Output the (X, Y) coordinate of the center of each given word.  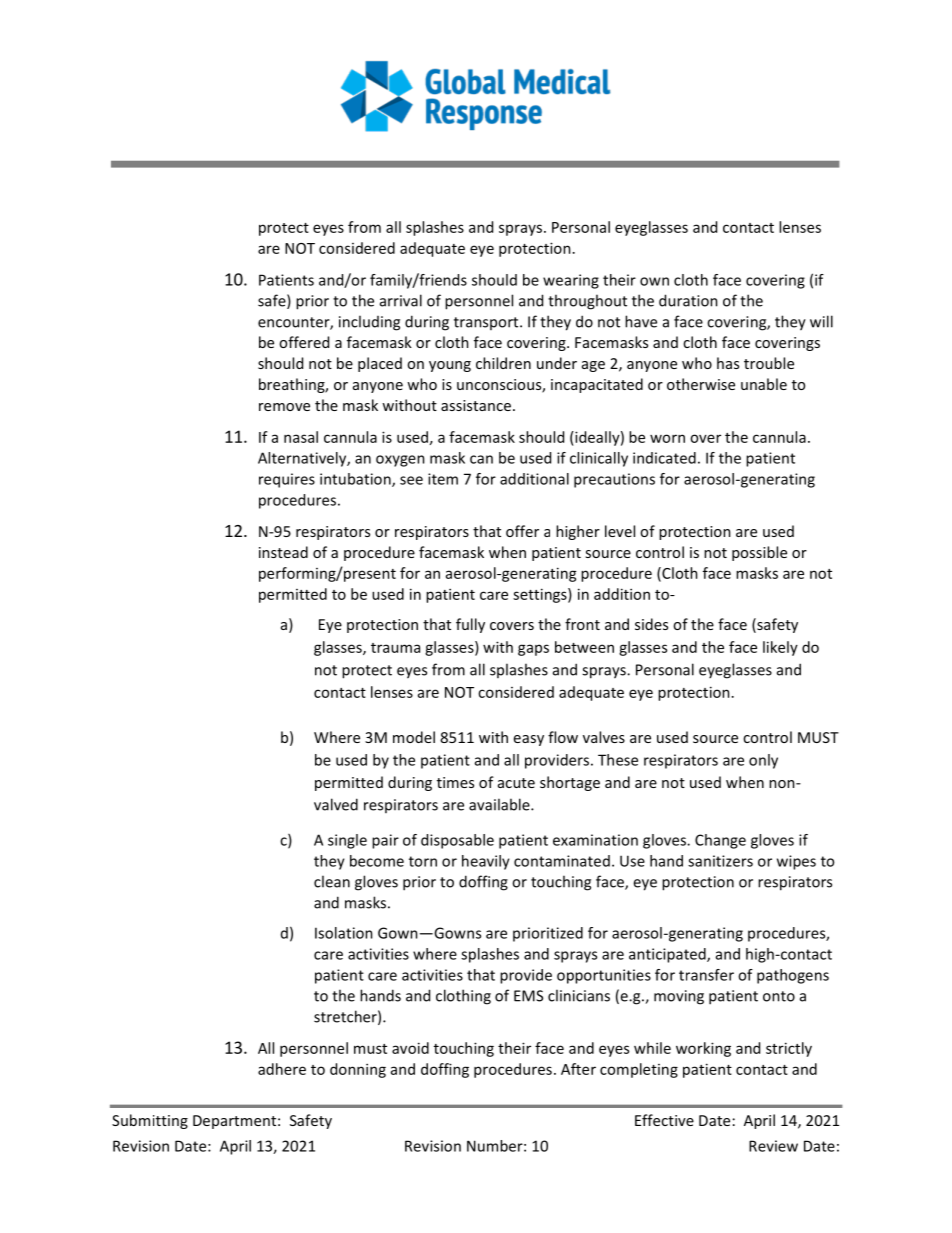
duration (688, 300)
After (578, 1069)
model (414, 737)
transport (487, 323)
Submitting (150, 1121)
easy (529, 740)
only (763, 761)
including (369, 323)
